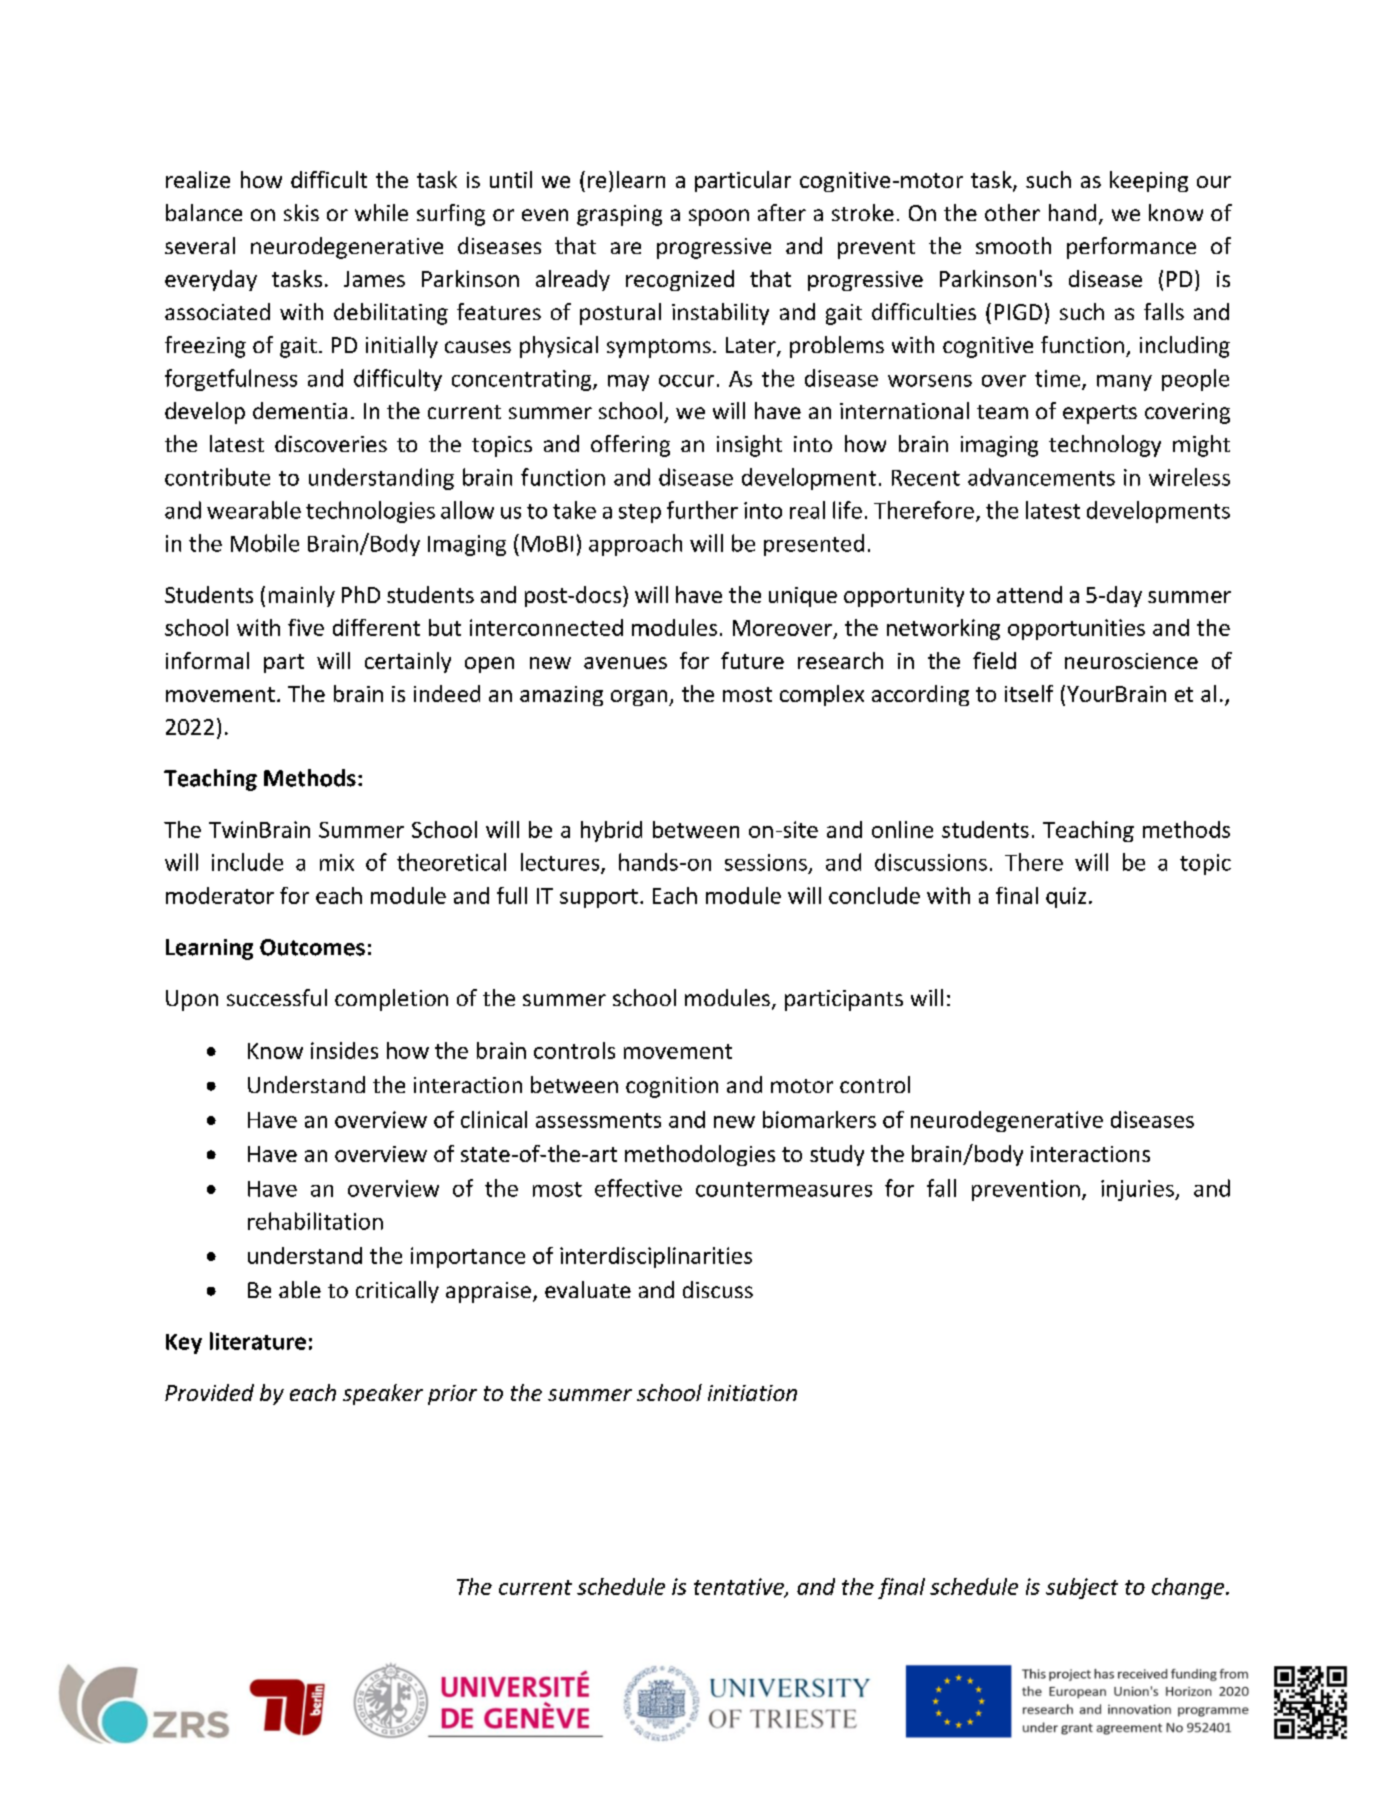  I want to click on cognition, so click(672, 1087).
